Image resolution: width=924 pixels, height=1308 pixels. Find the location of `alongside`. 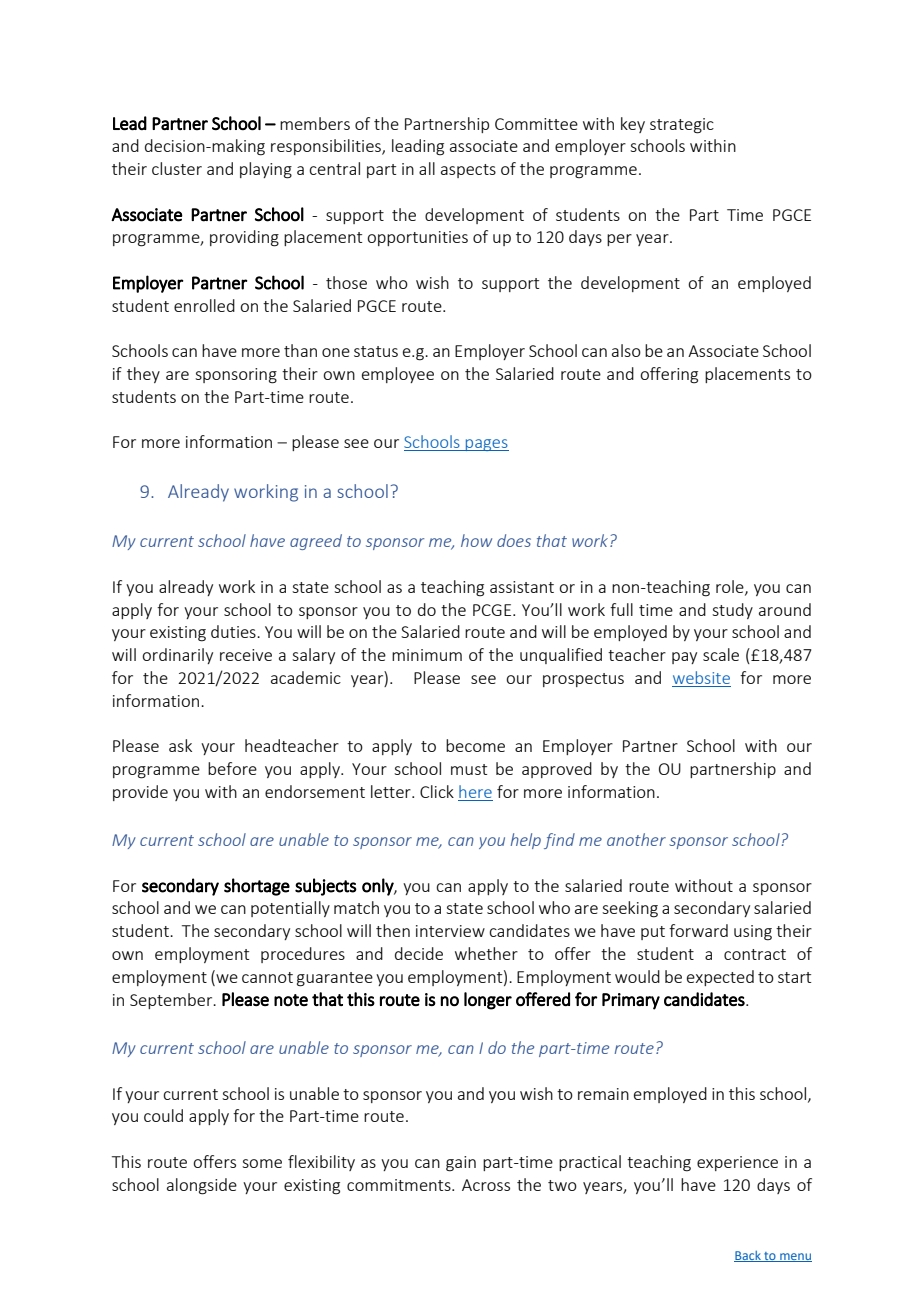

alongside is located at coordinates (202, 1186).
